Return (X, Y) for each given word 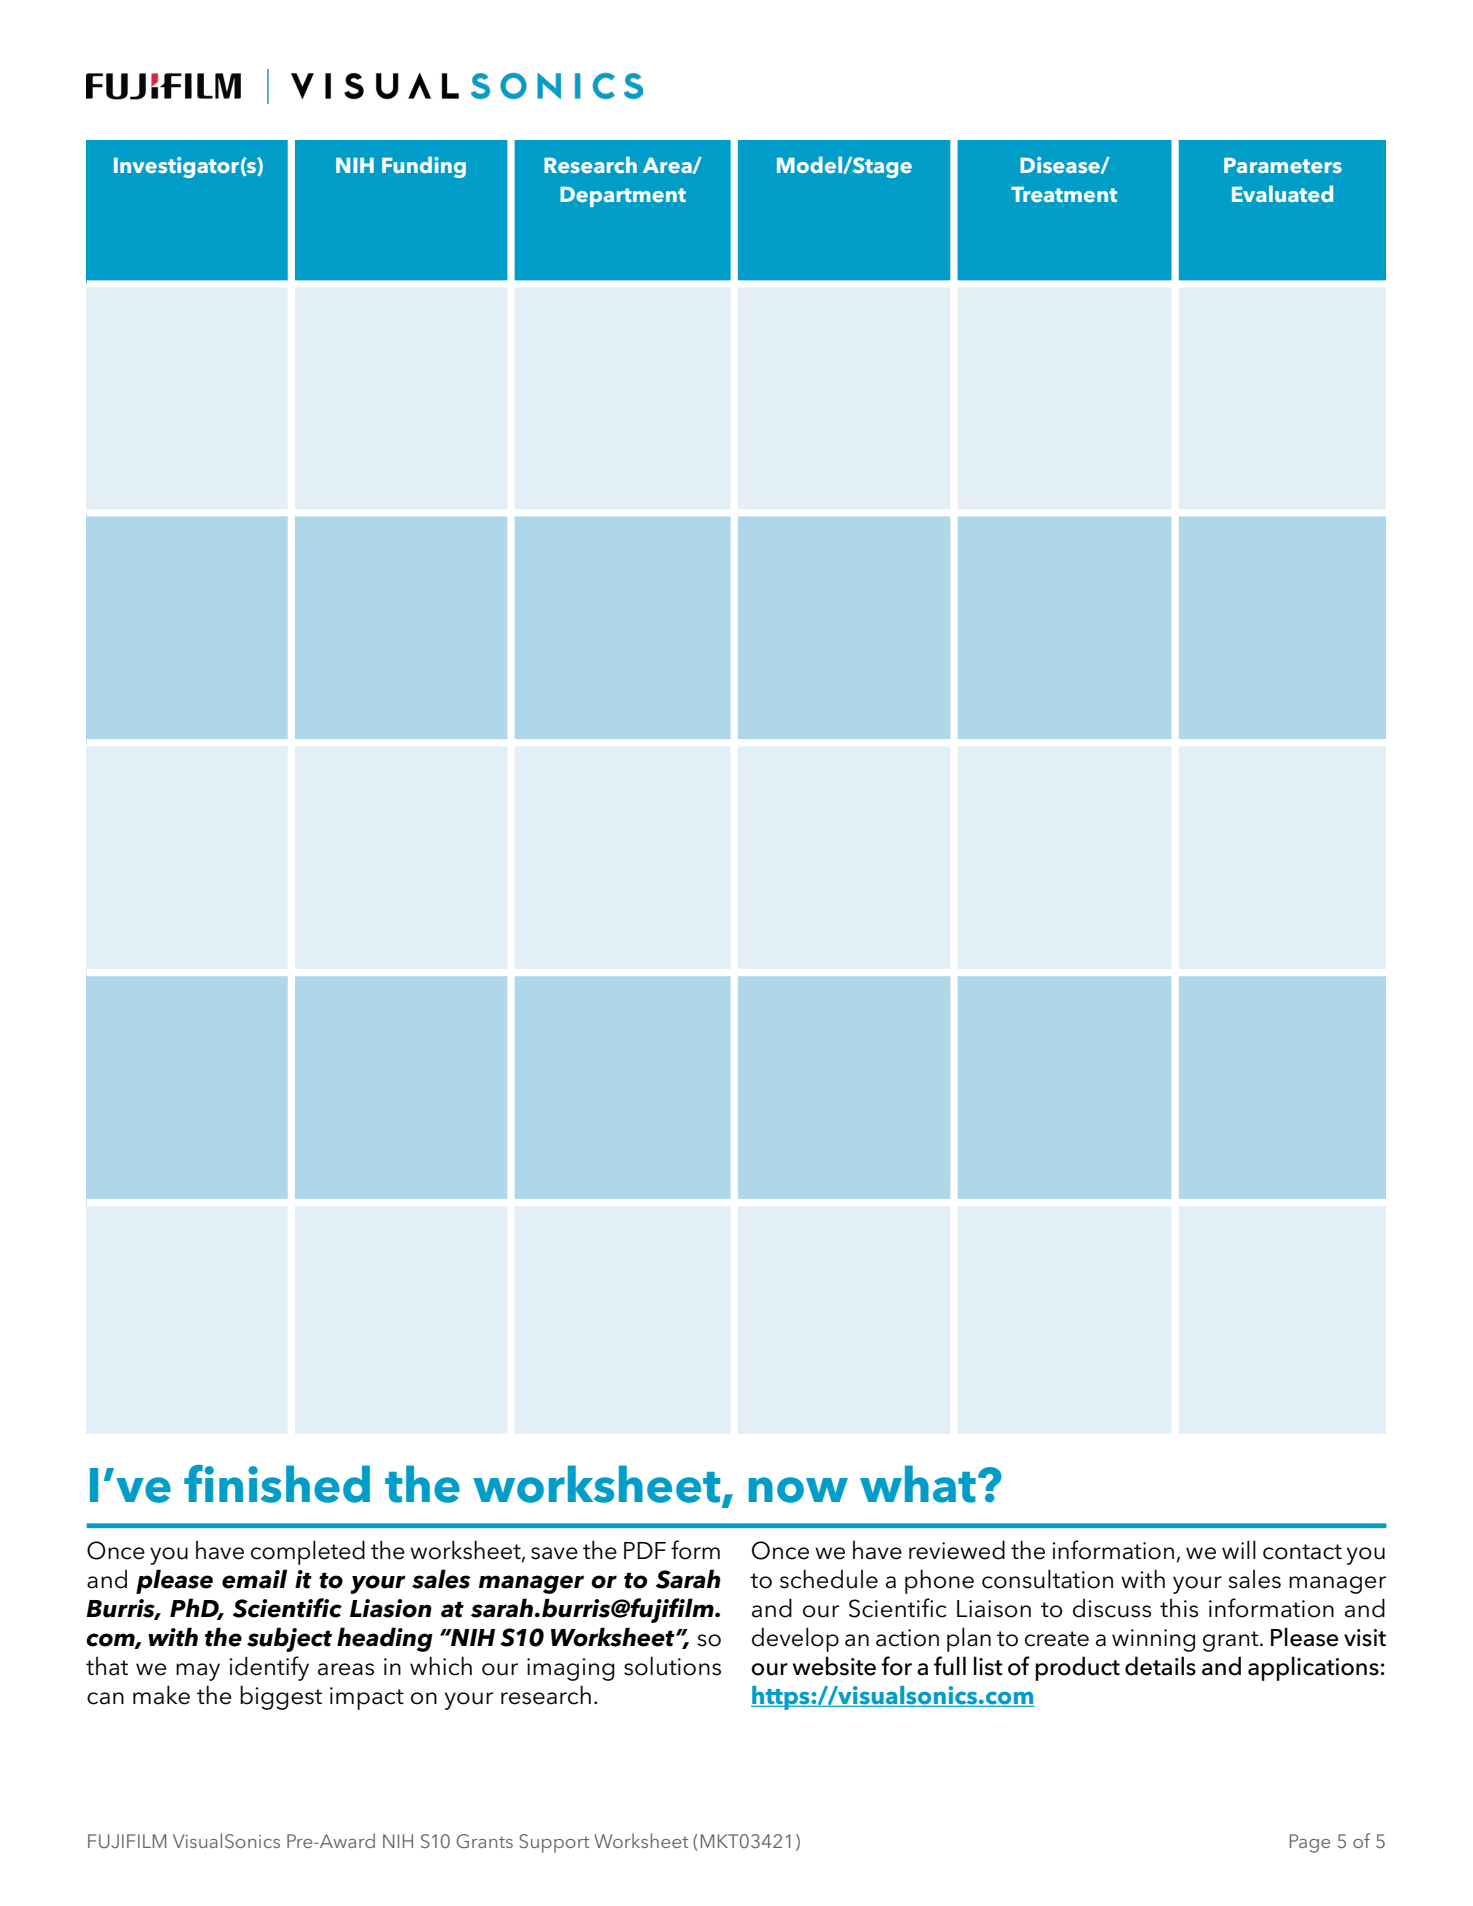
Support (554, 1843)
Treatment (1064, 194)
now (798, 1490)
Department (623, 196)
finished (277, 1484)
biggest (281, 1697)
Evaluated (1282, 193)
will (1239, 1549)
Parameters (1283, 165)
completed (308, 1552)
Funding (424, 167)
